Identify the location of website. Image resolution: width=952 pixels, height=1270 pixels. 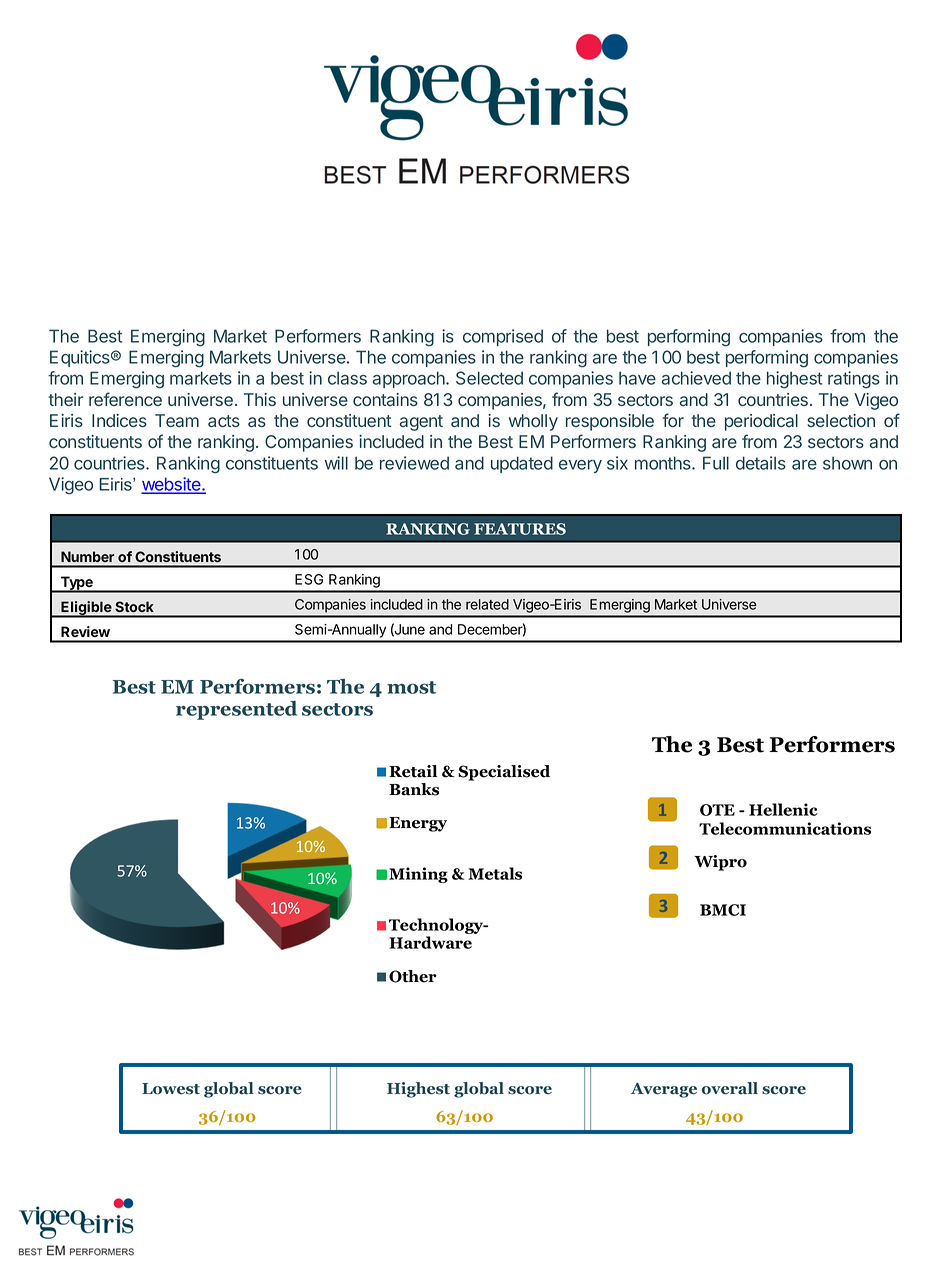
(172, 485).
